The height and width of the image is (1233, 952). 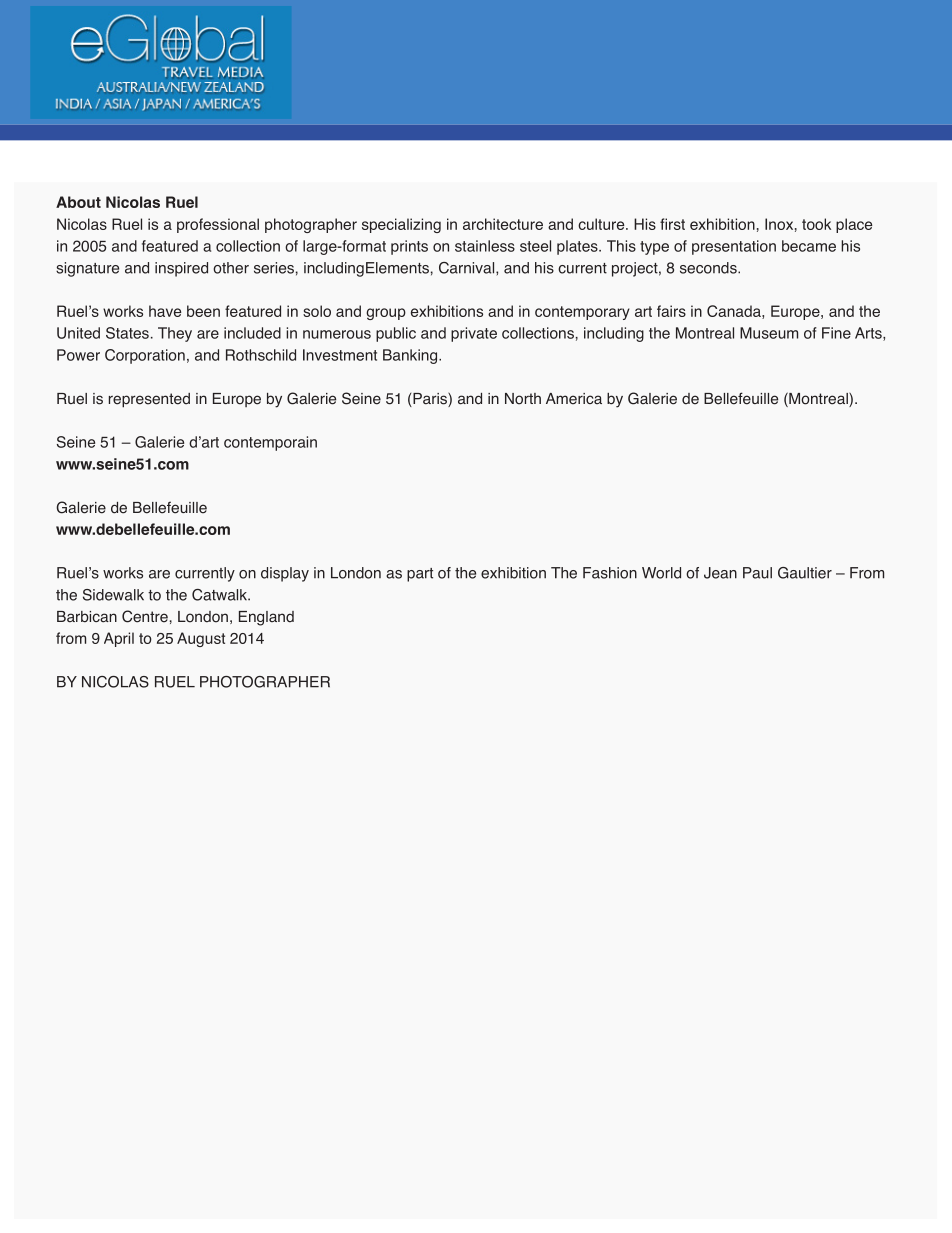 What do you see at coordinates (145, 616) in the image?
I see `Centre` at bounding box center [145, 616].
